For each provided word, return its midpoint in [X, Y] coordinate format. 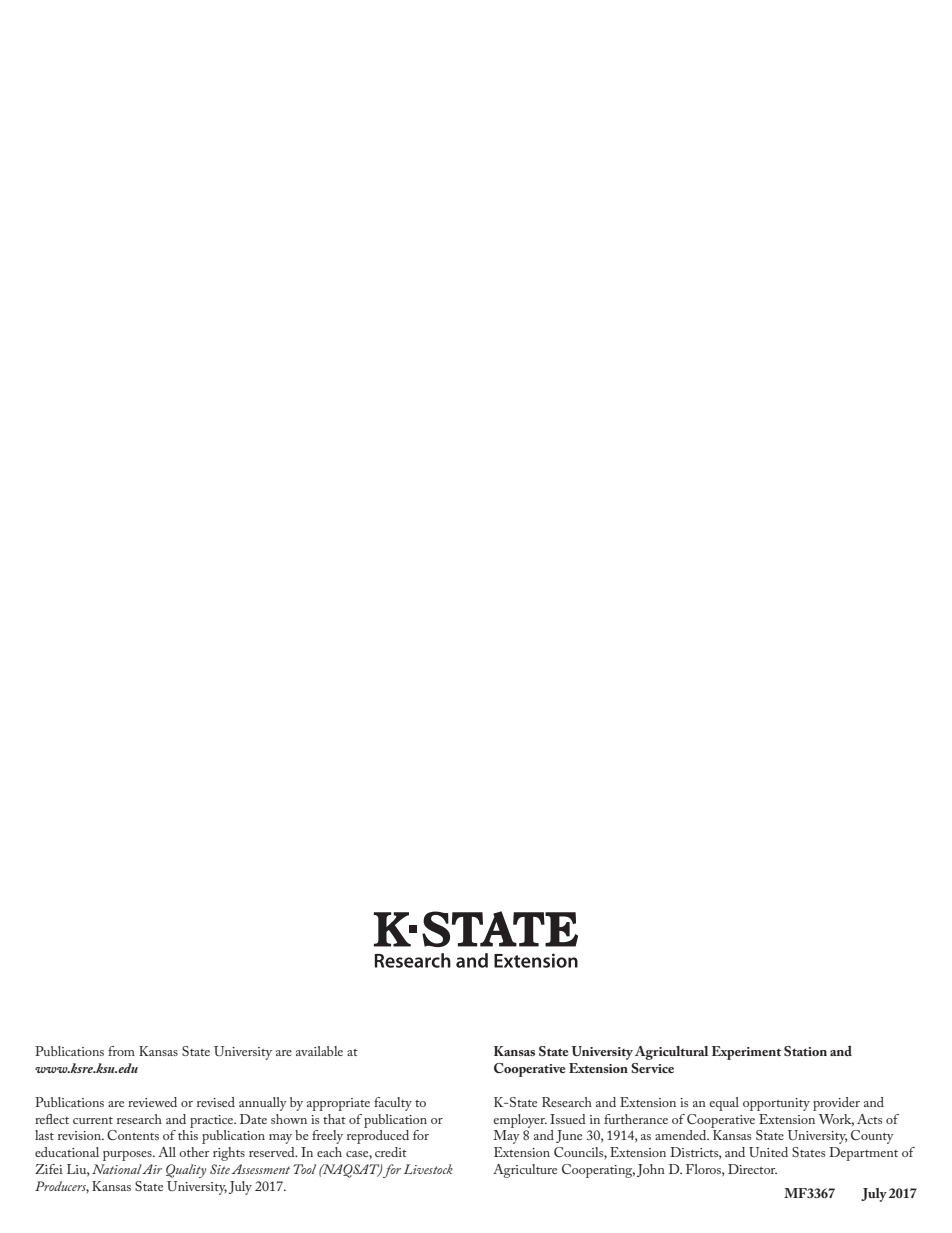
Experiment [746, 1053]
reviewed [152, 1102]
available [319, 1051]
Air [152, 1169]
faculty [393, 1104]
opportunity [776, 1104]
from [121, 1051]
